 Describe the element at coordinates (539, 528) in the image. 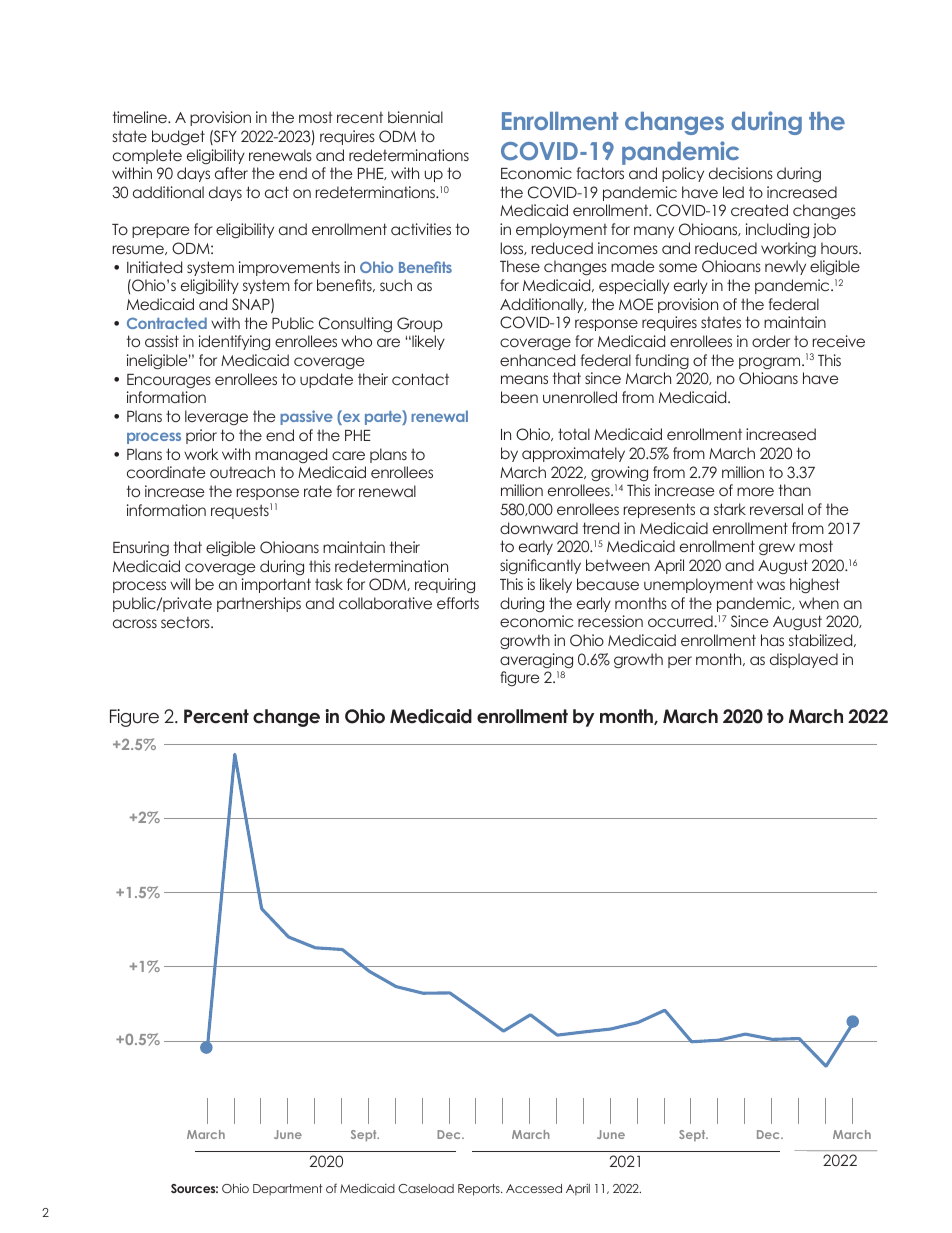

I see `downward` at that location.
